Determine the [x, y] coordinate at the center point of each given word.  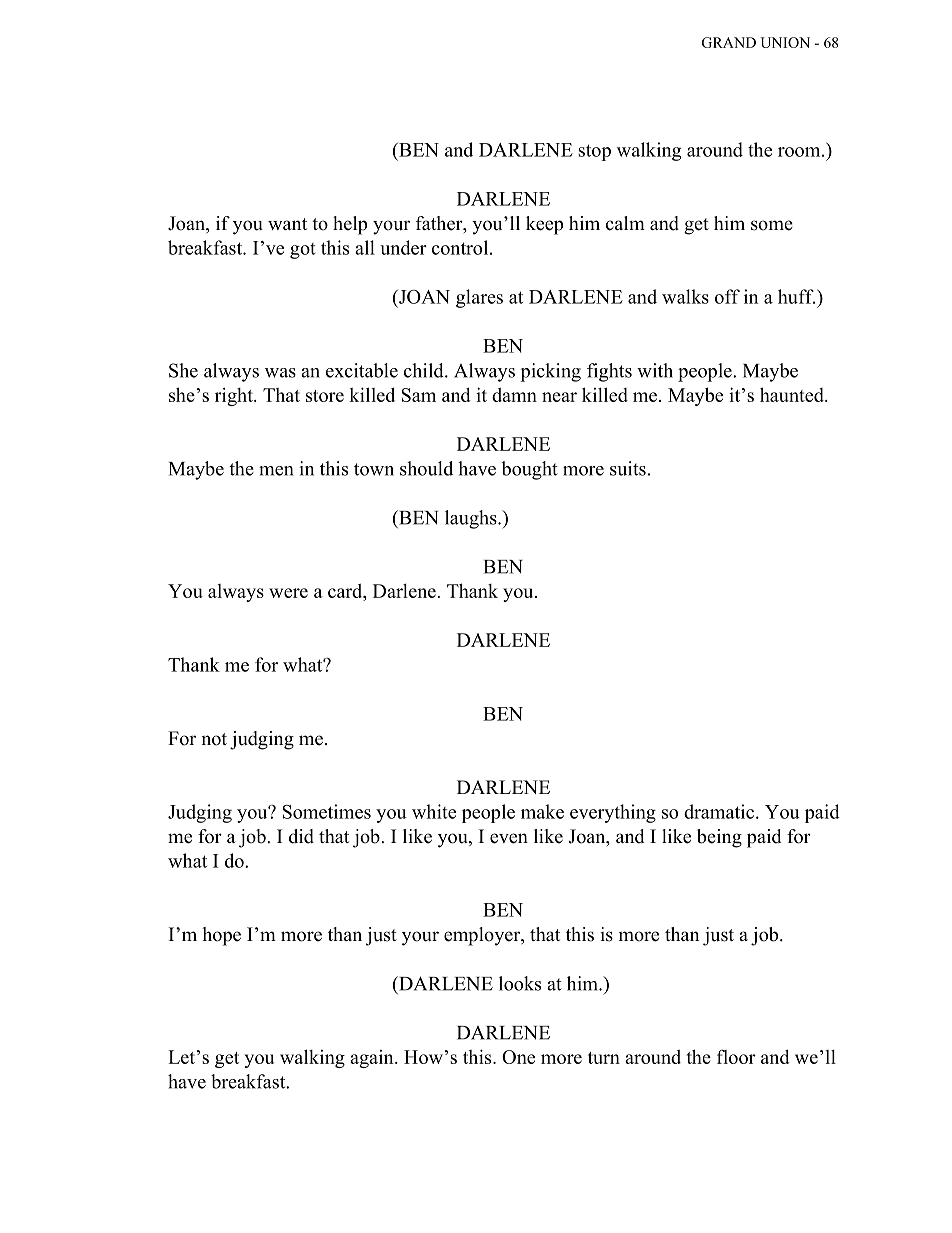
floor [736, 1056]
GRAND [729, 42]
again [373, 1059]
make [542, 811]
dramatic [720, 811]
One [518, 1057]
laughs [472, 519]
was [280, 373]
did [301, 836]
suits [628, 468]
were [288, 593]
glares [479, 298]
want [287, 224]
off [727, 296]
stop [594, 152]
